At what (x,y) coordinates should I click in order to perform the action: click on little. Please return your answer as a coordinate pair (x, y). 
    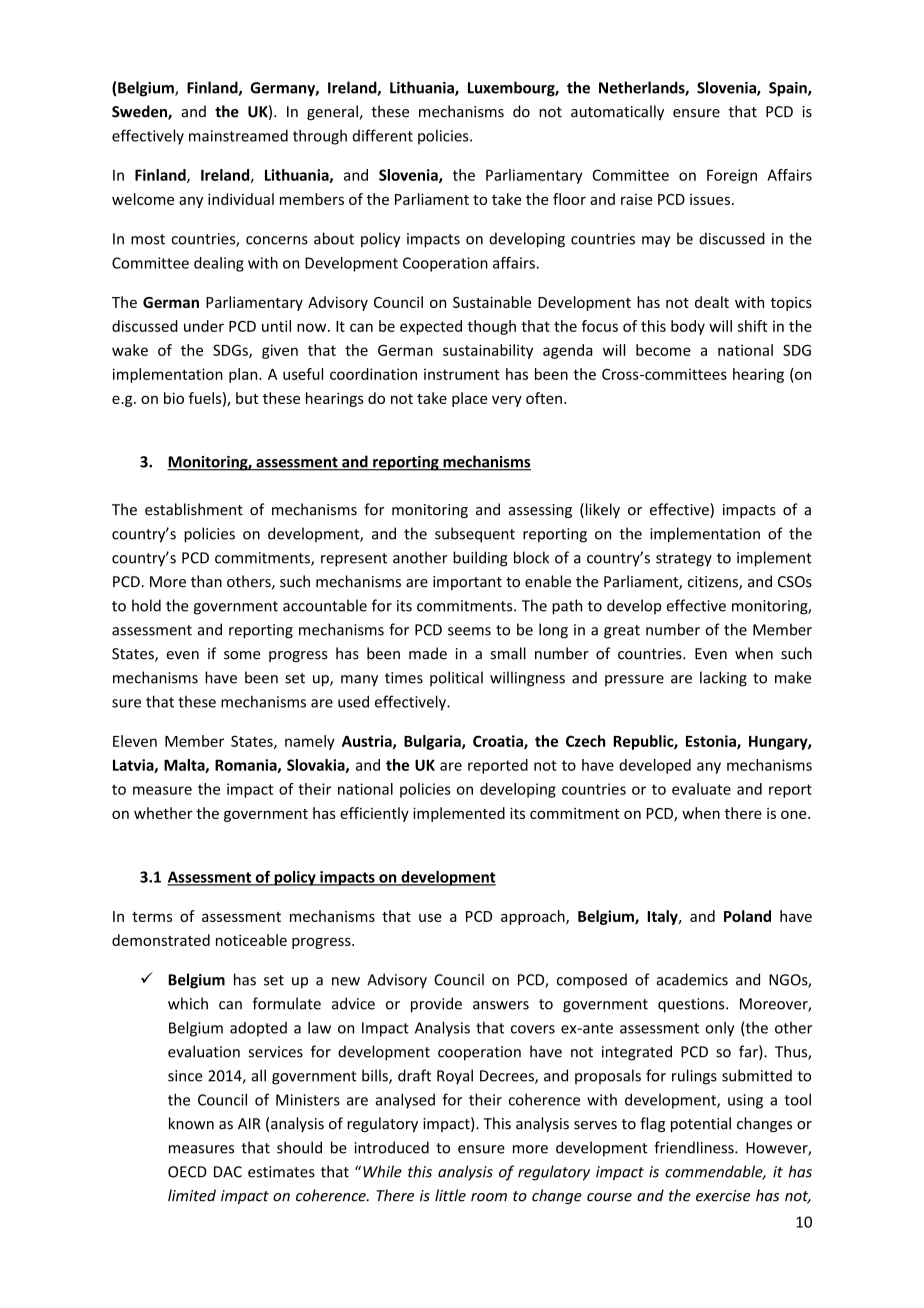
    Looking at the image, I should click on (450, 1195).
